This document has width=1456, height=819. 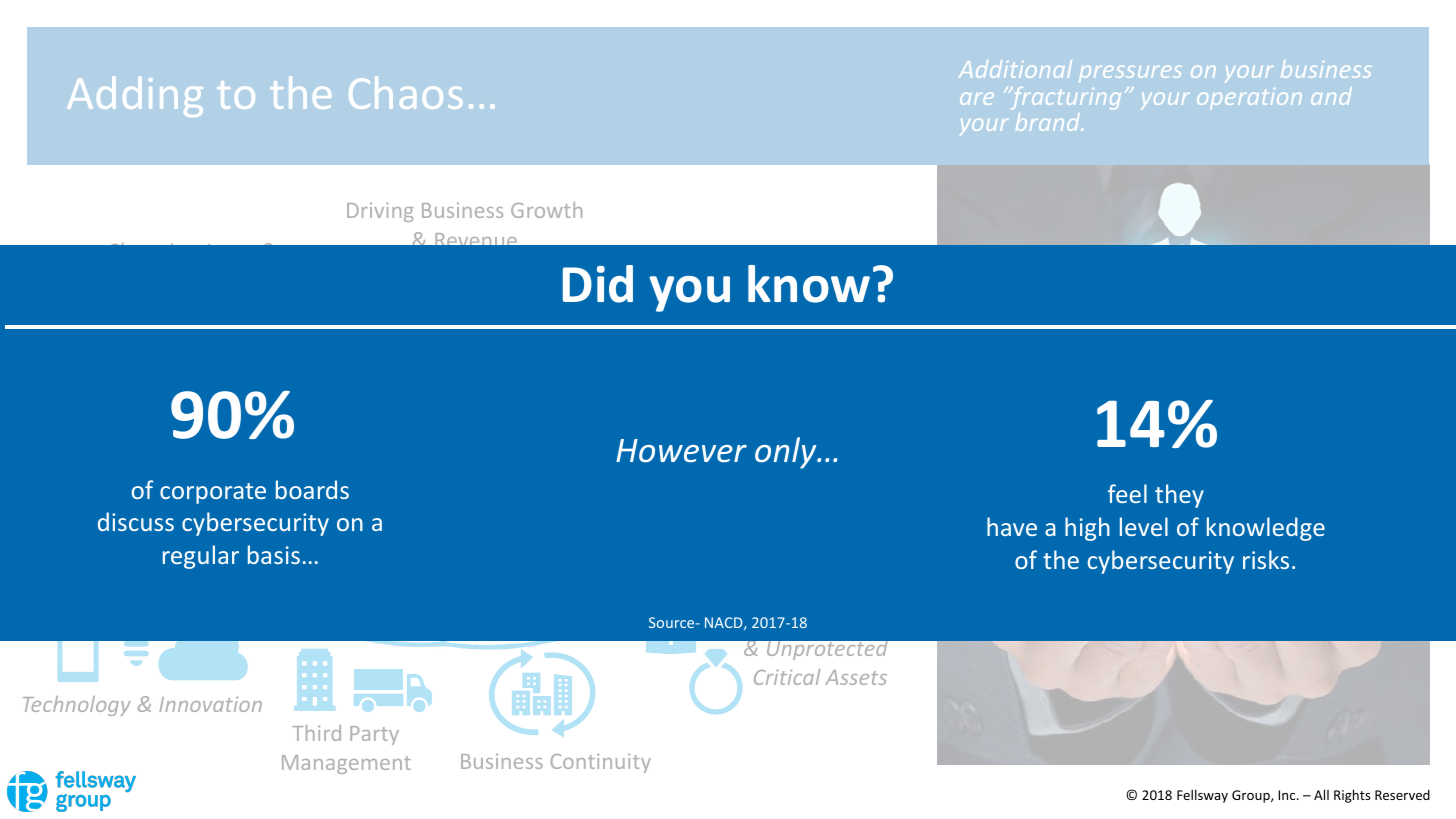 I want to click on basis, so click(x=274, y=554).
